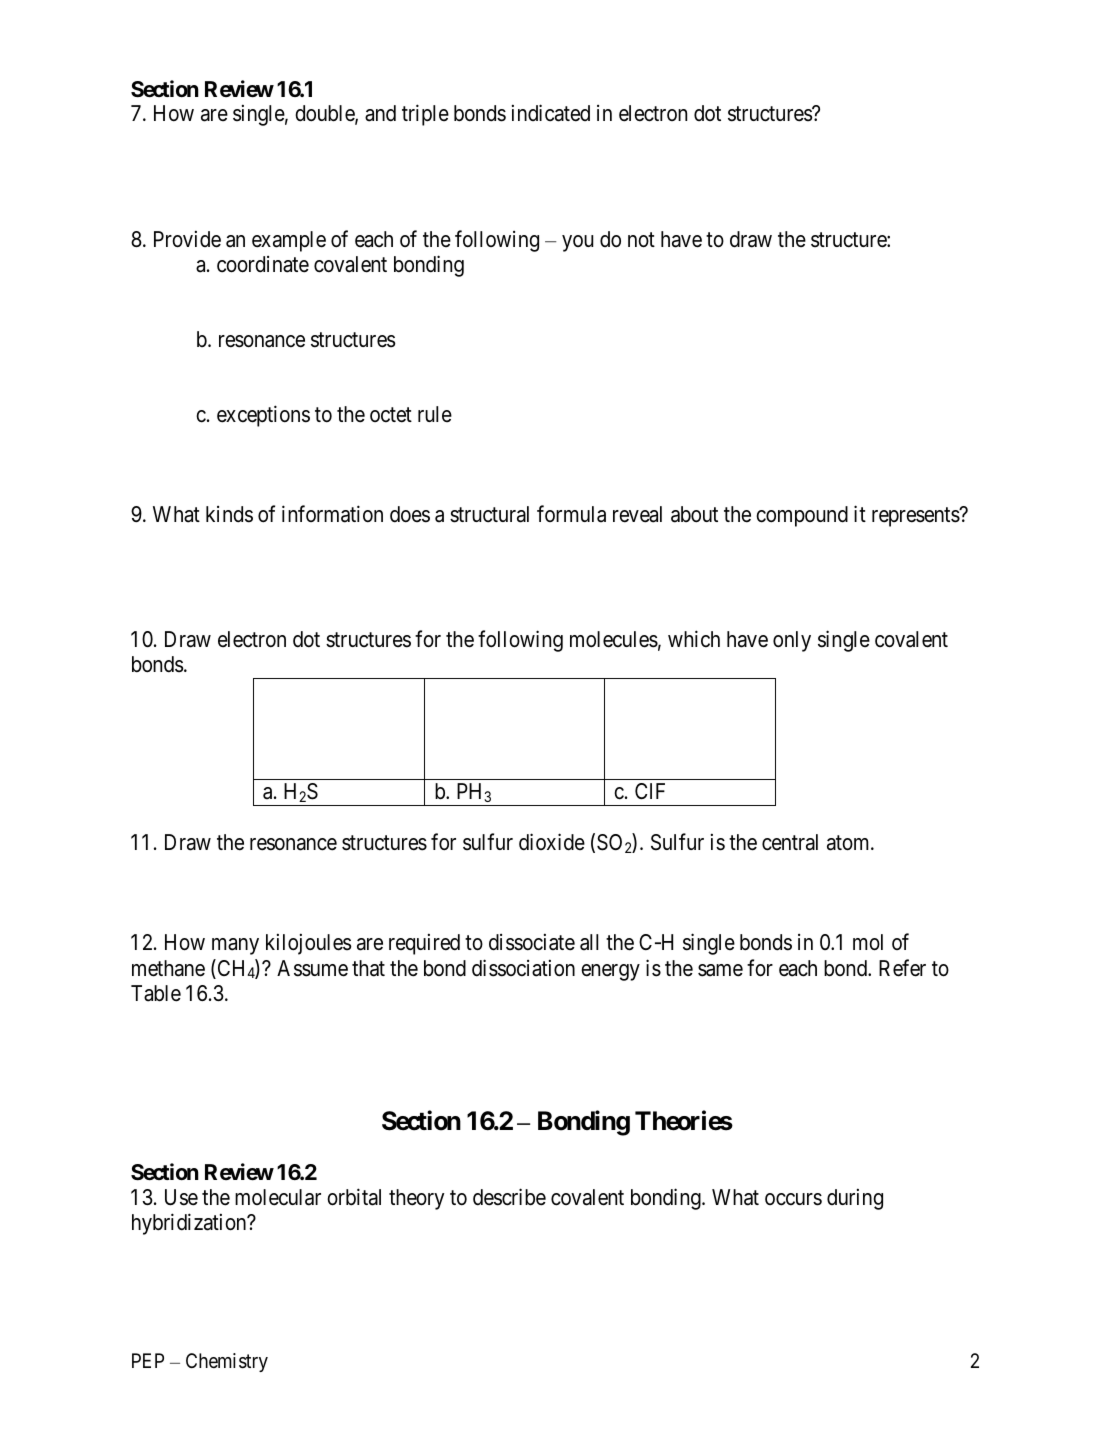 The height and width of the screenshot is (1437, 1110). Describe the element at coordinates (802, 516) in the screenshot. I see `compound` at that location.
